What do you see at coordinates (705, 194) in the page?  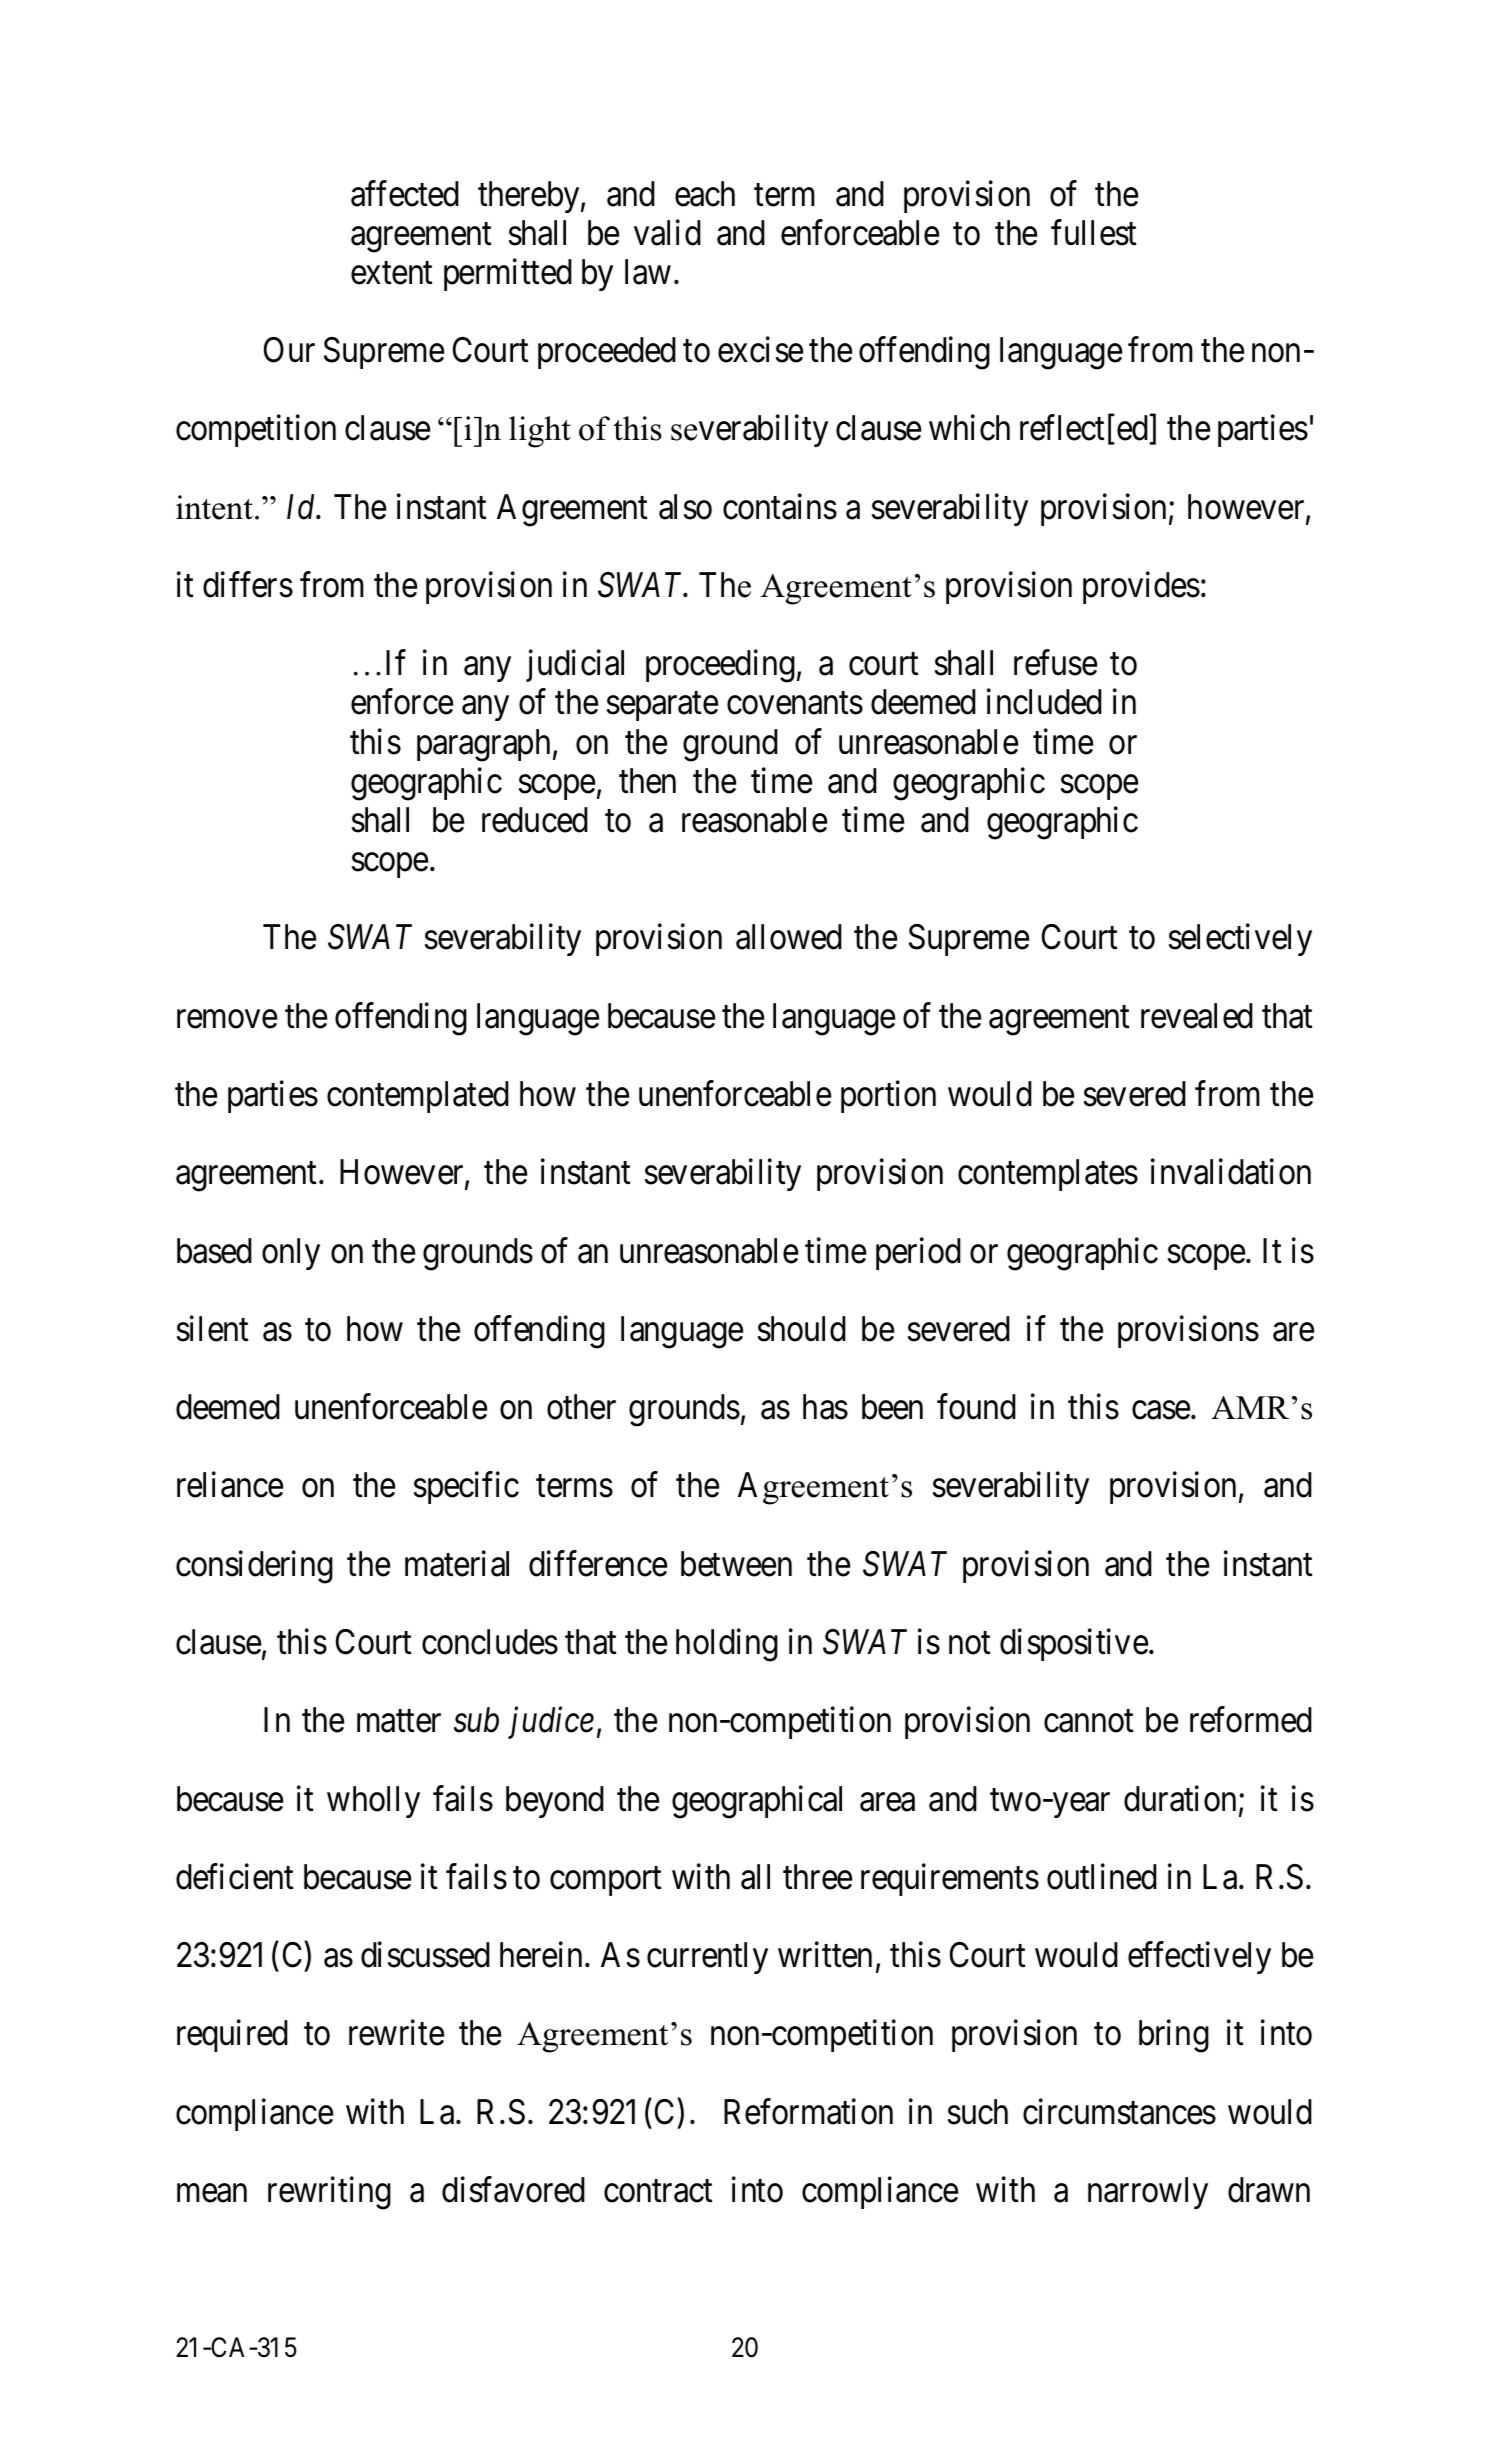 I see `each` at bounding box center [705, 194].
